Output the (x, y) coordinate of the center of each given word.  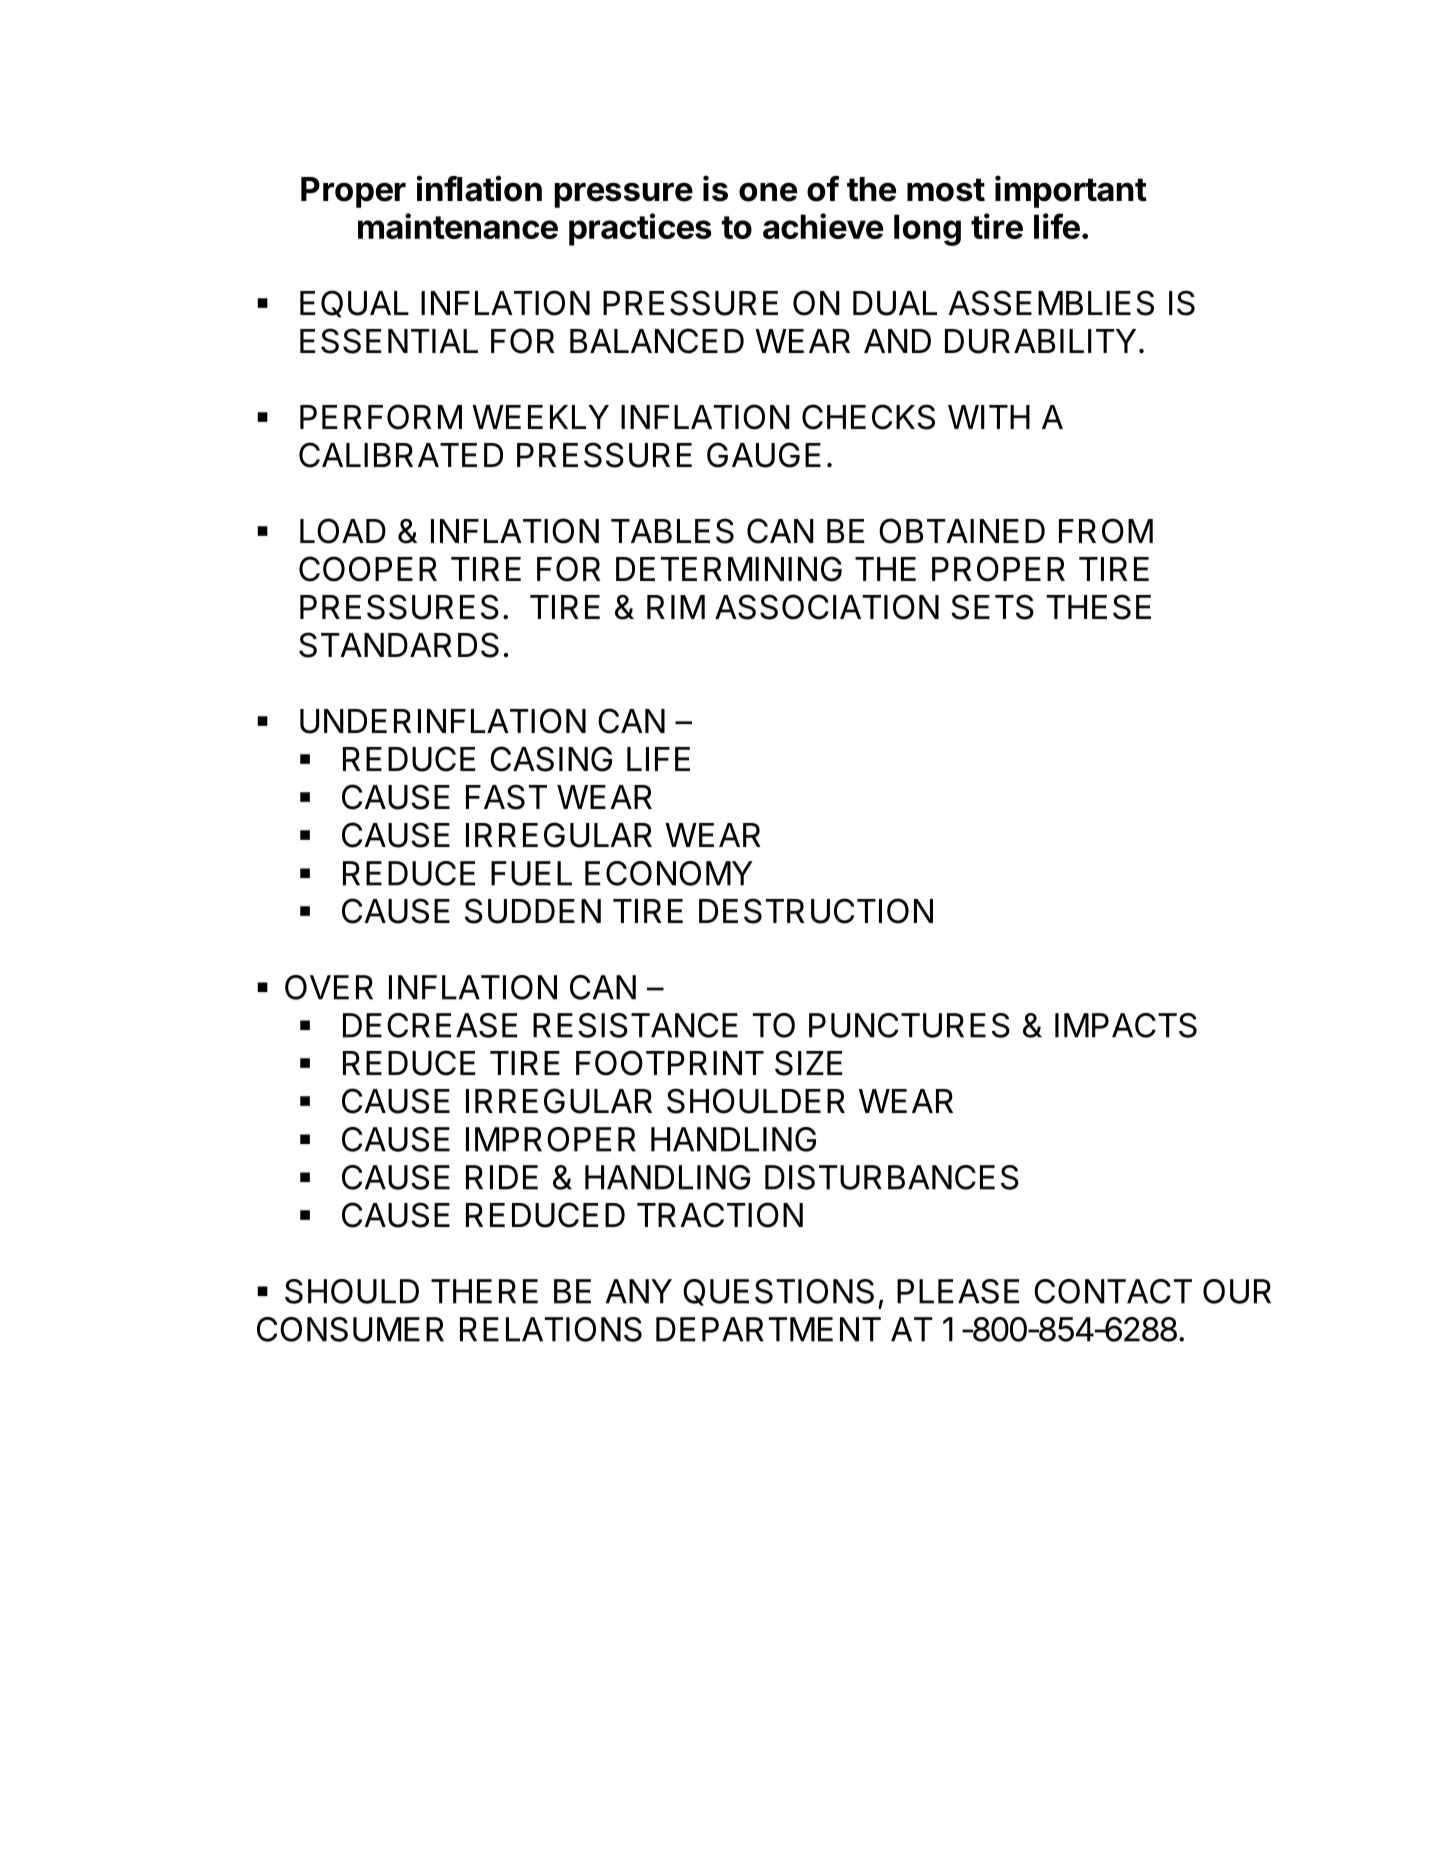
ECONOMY (669, 873)
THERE (484, 1291)
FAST (506, 797)
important (1071, 191)
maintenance (458, 226)
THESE (1099, 607)
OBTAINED (962, 531)
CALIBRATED (401, 455)
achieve (823, 226)
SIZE (808, 1063)
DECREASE (430, 1025)
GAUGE (764, 455)
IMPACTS (1126, 1025)
